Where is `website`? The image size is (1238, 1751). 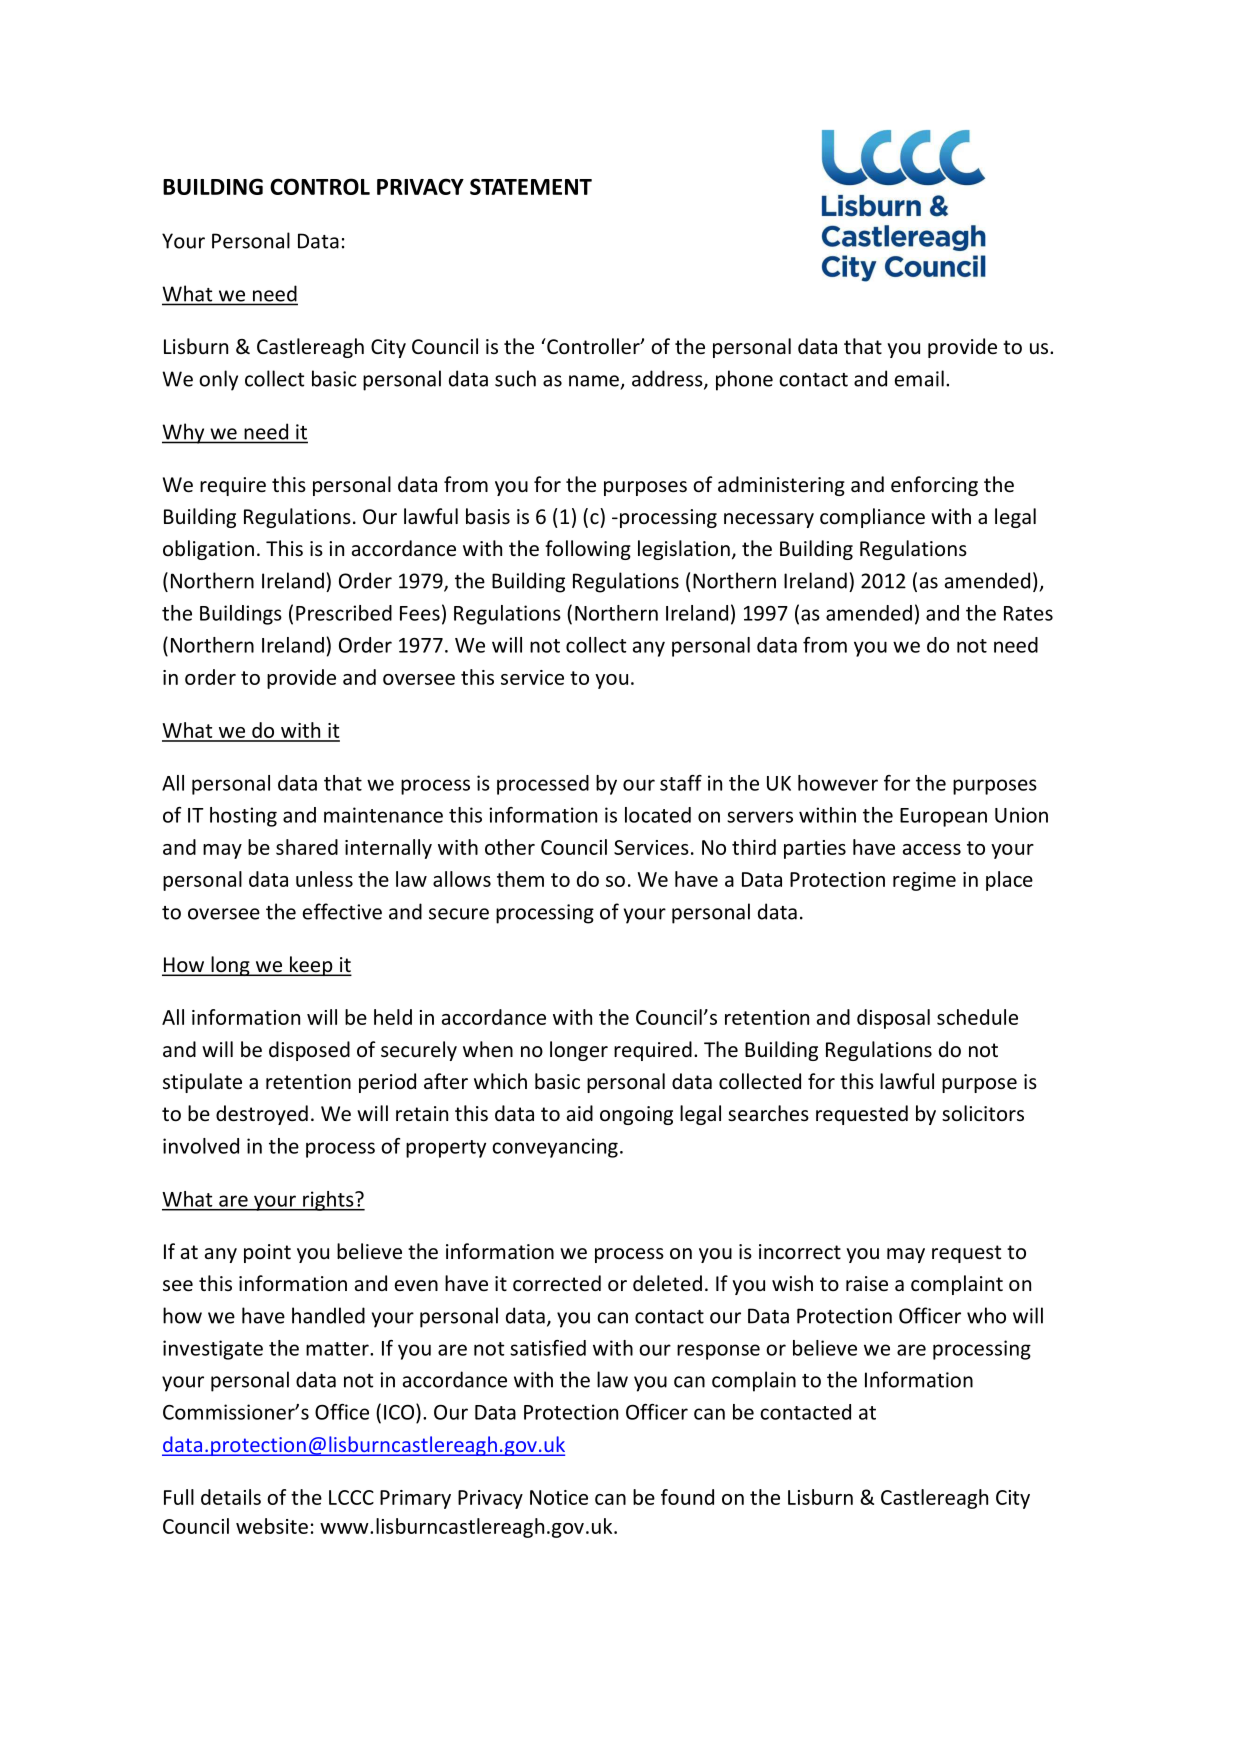 website is located at coordinates (272, 1526).
